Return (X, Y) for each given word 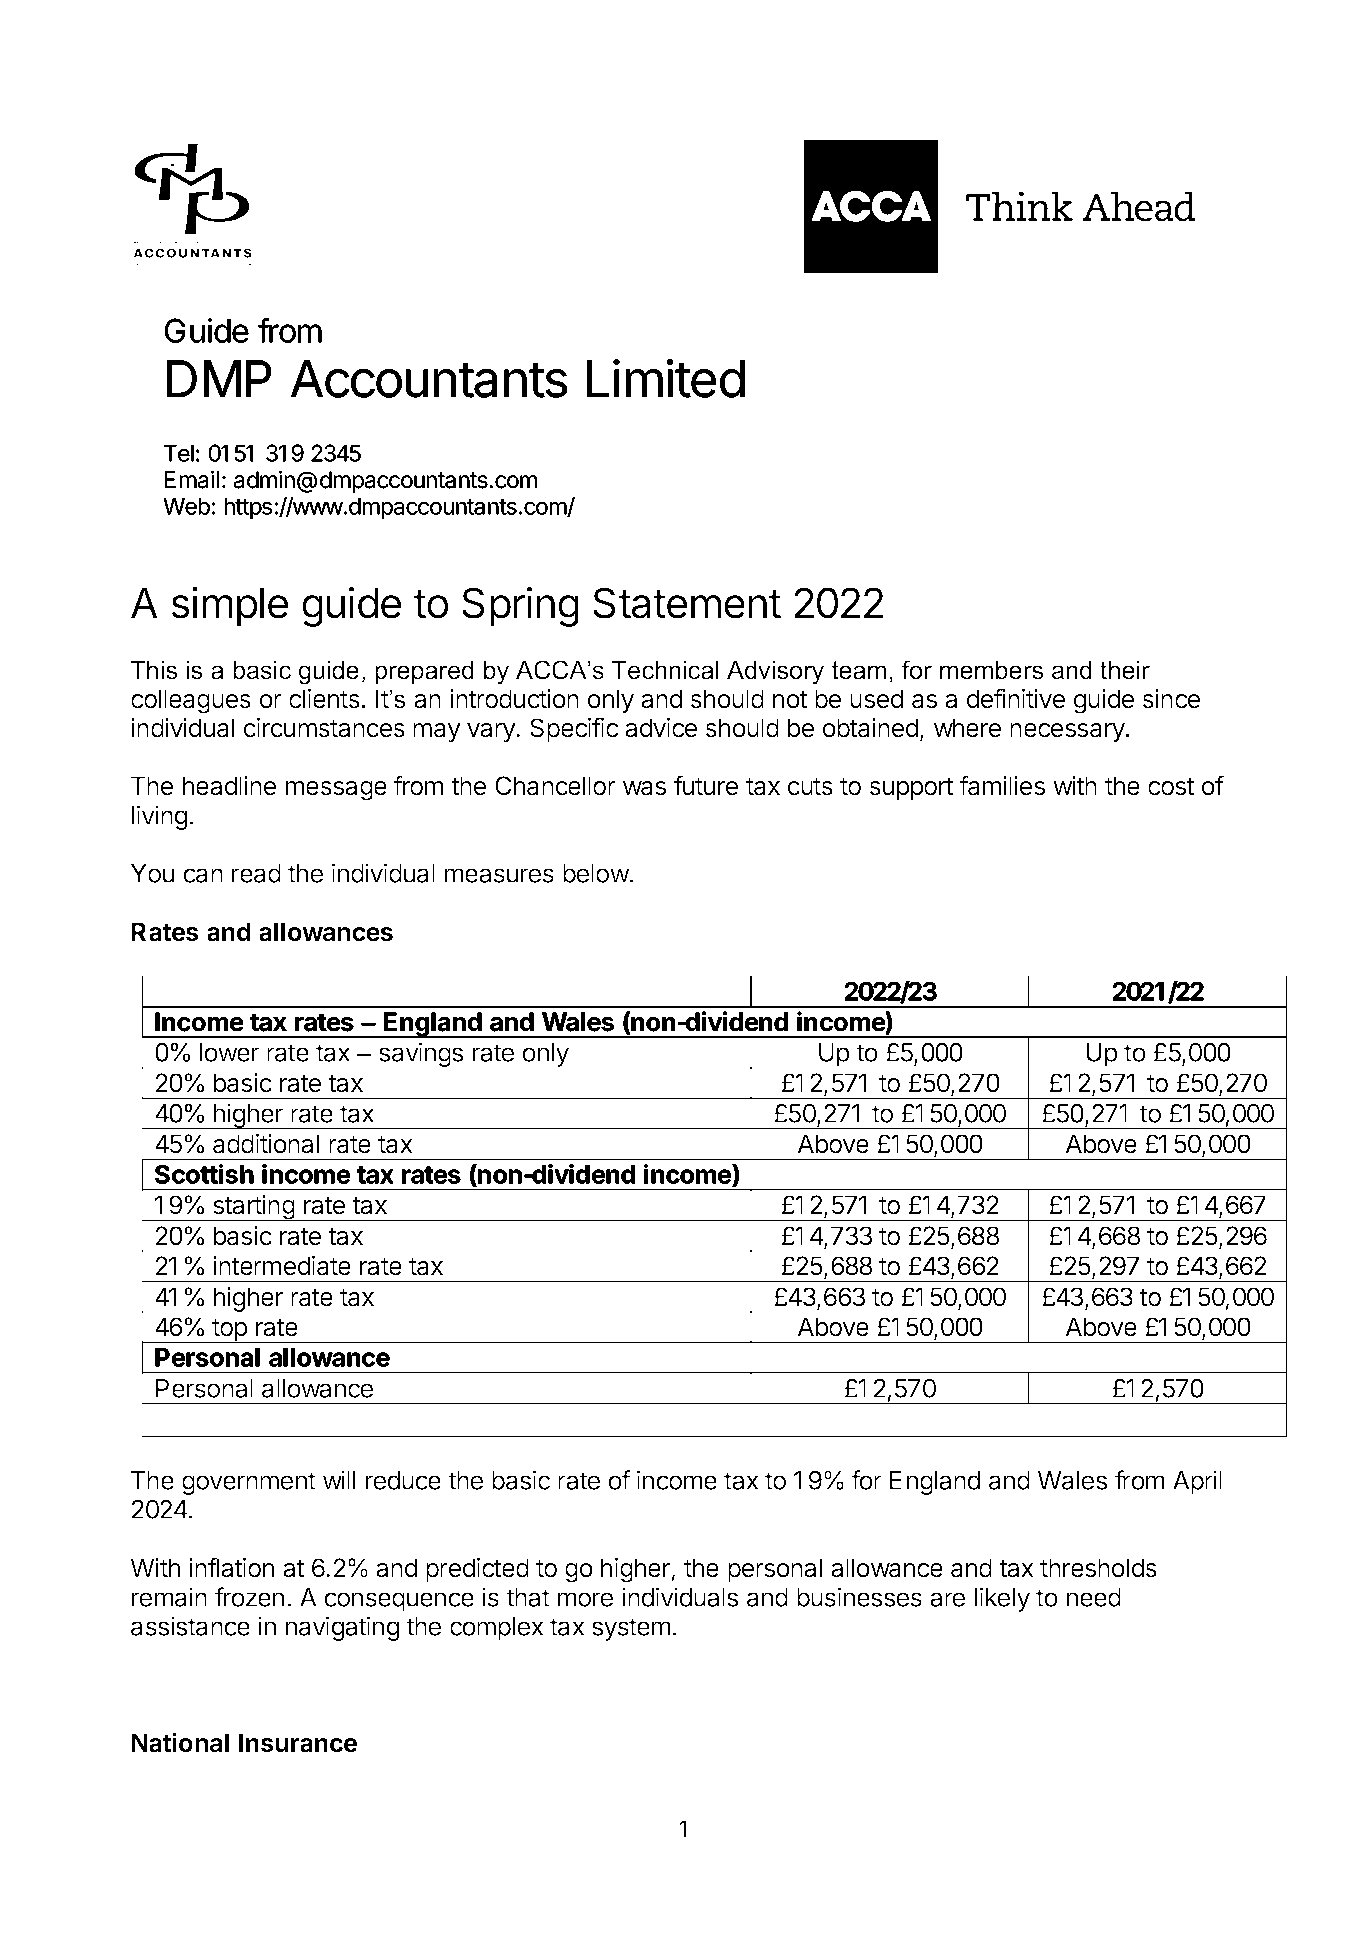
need (1094, 1597)
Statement (687, 603)
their (1125, 670)
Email (192, 480)
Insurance (298, 1743)
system (631, 1629)
